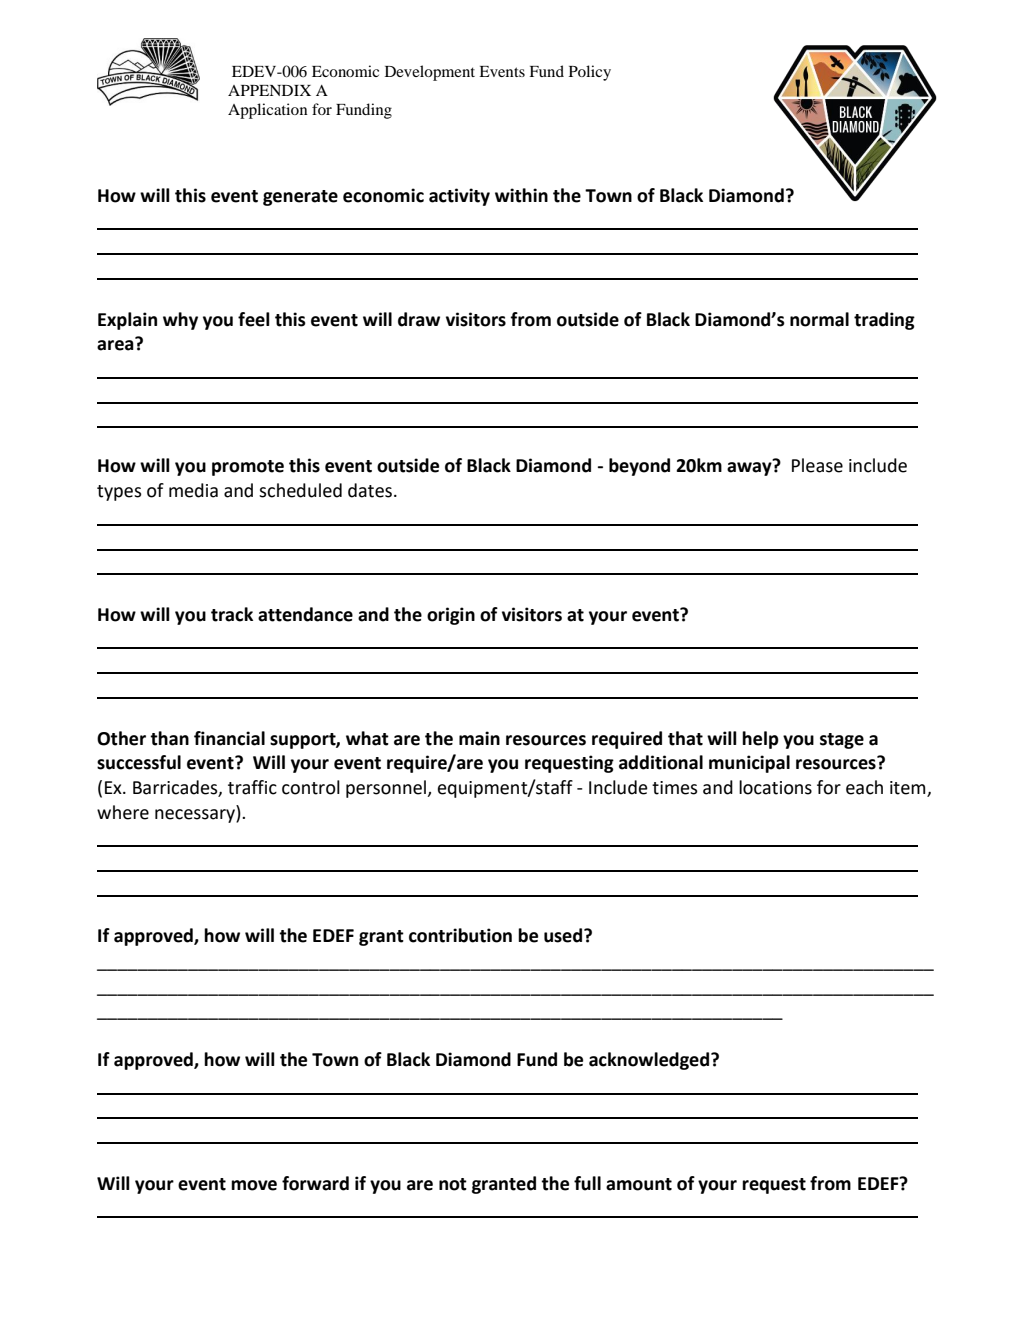 The image size is (1033, 1337). Describe the element at coordinates (775, 787) in the document. I see `locations` at that location.
